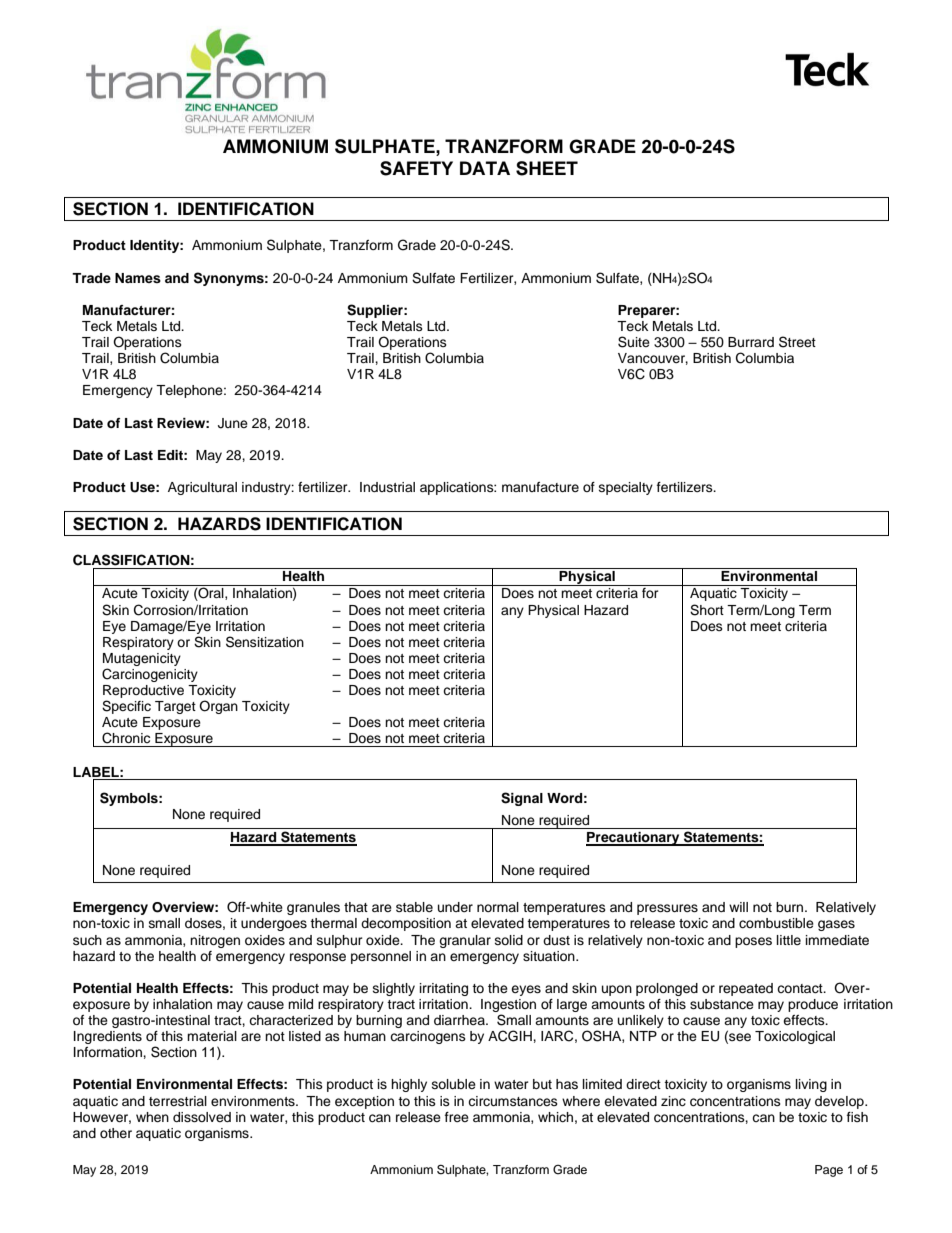 This document has height=1233, width=952. Describe the element at coordinates (626, 488) in the document. I see `specialty` at that location.
